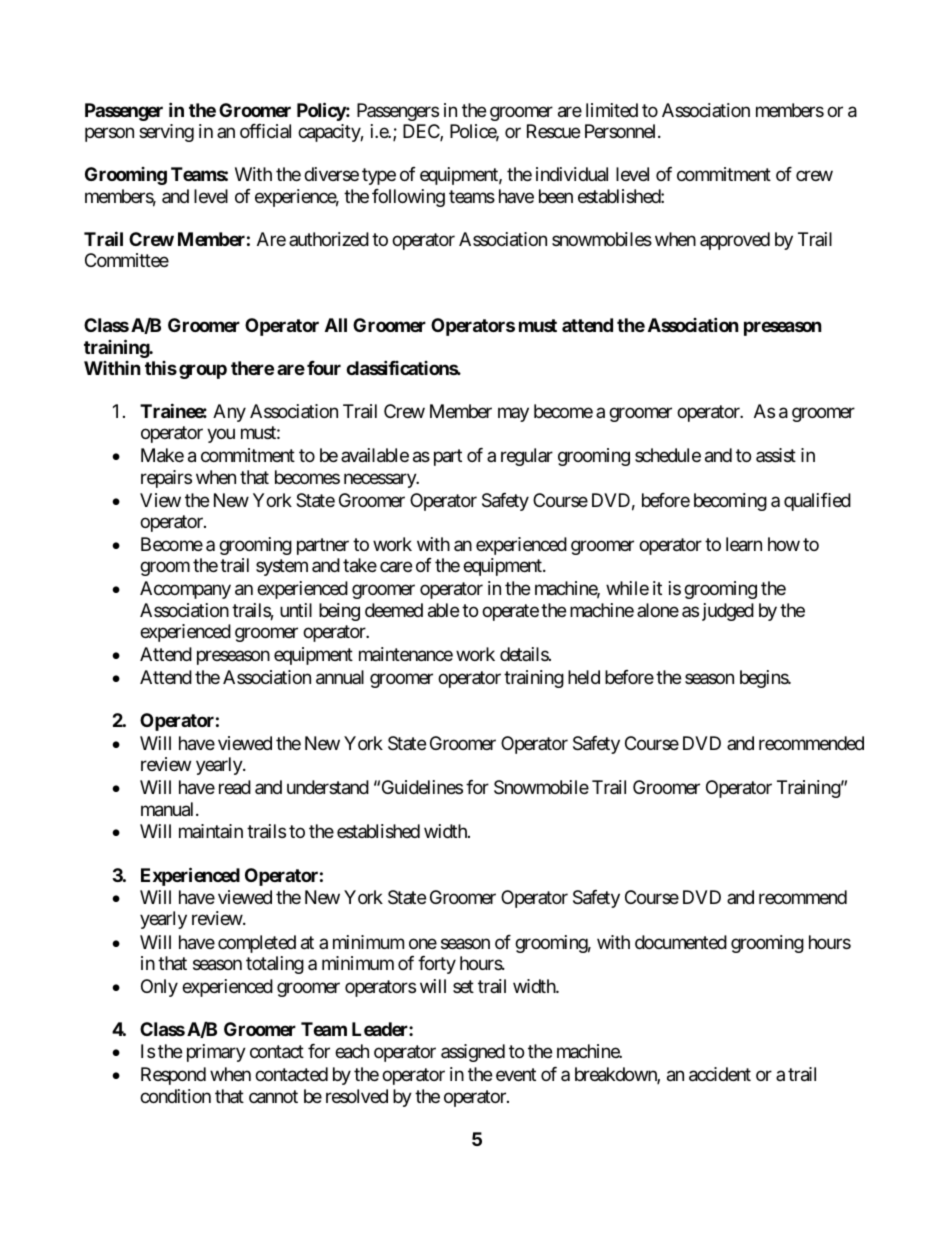  I want to click on deemed, so click(394, 610).
